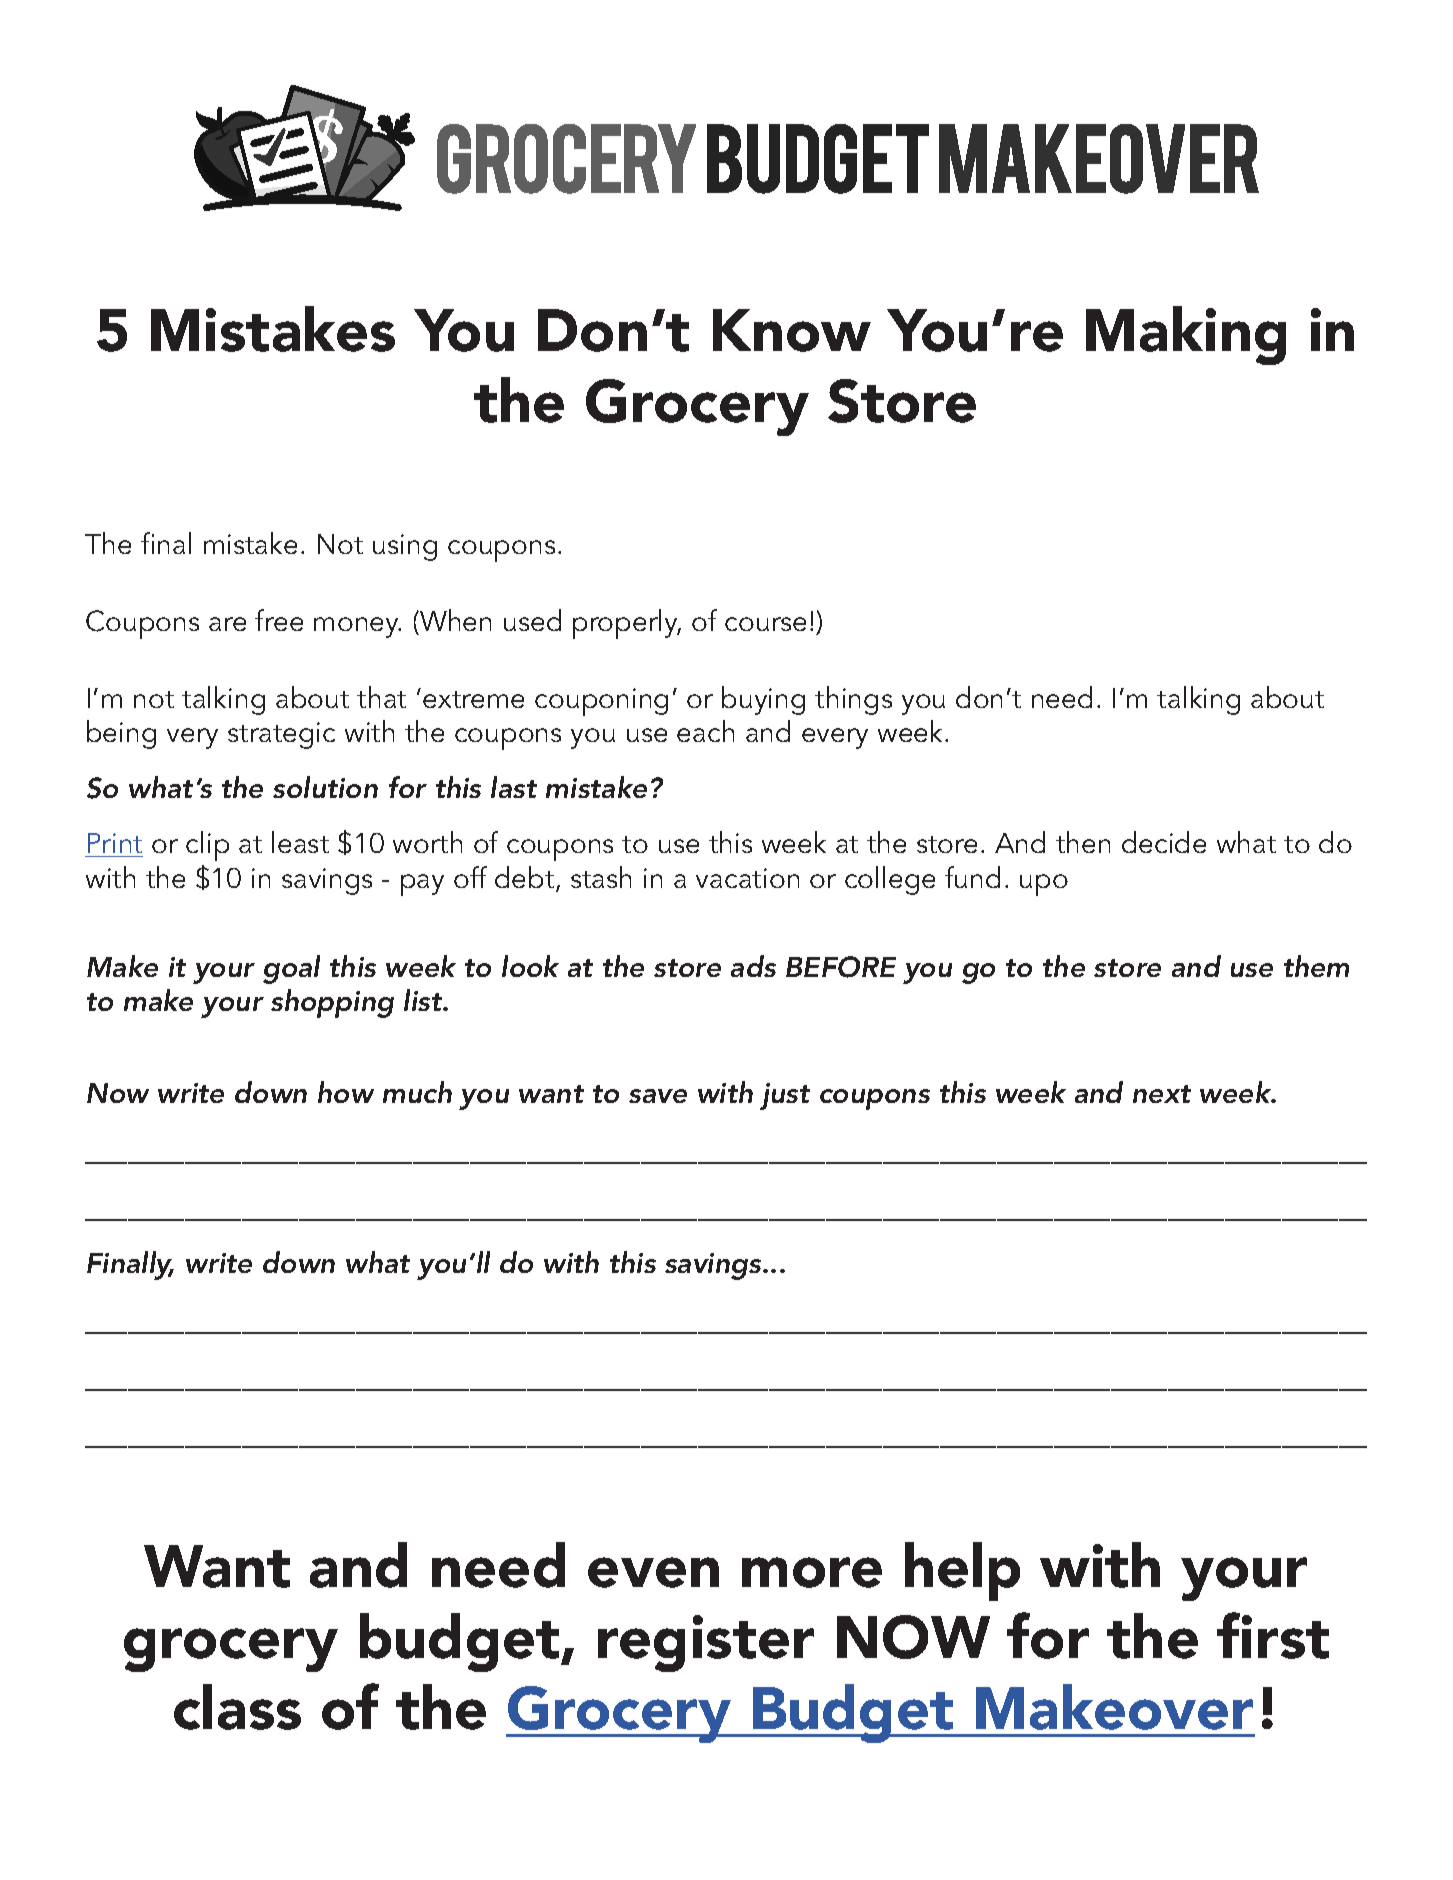  Describe the element at coordinates (1162, 1094) in the screenshot. I see `next` at that location.
